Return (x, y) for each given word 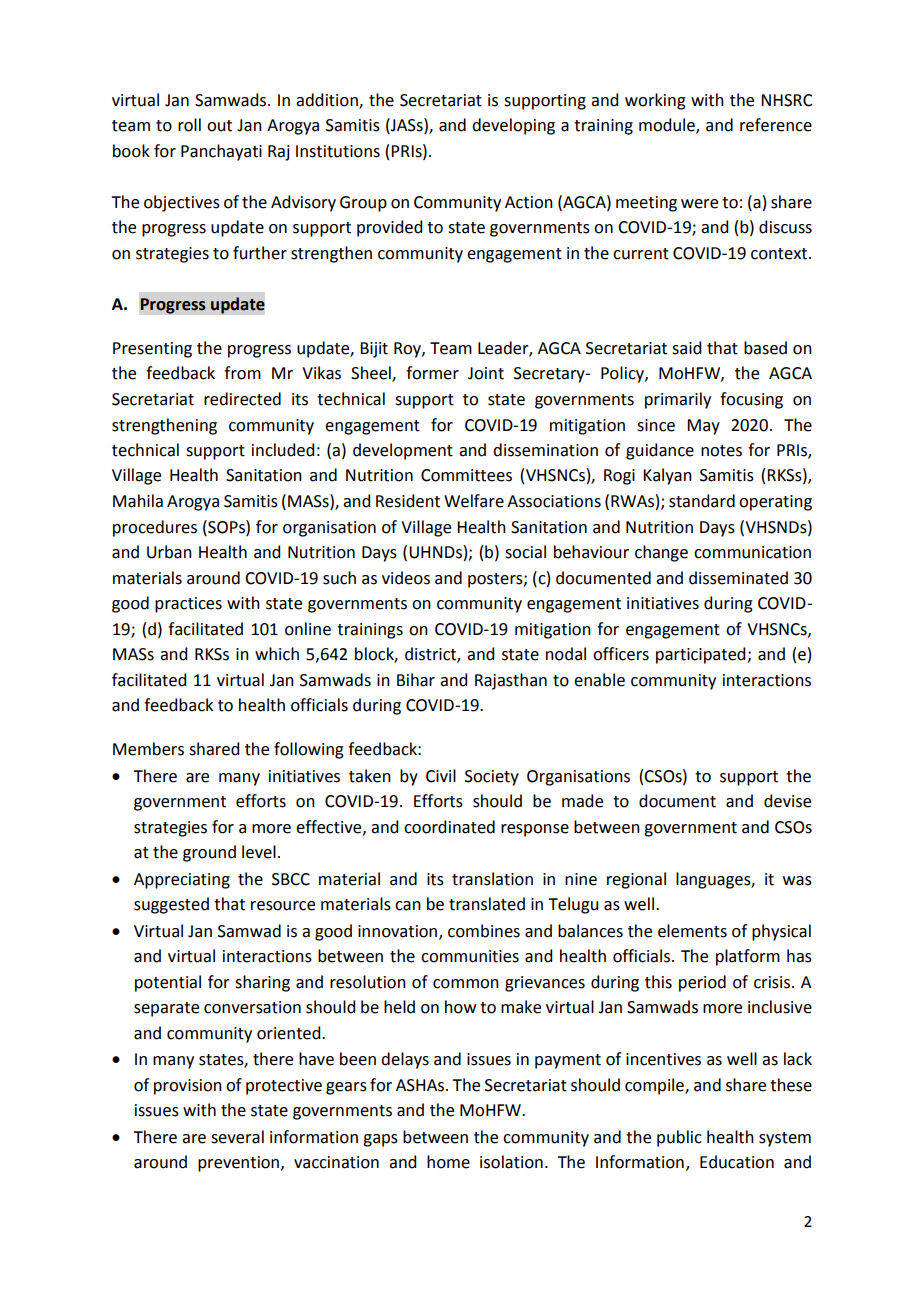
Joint (486, 373)
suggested (171, 905)
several (237, 1137)
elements (692, 931)
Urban (169, 552)
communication (752, 552)
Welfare (474, 501)
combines (484, 931)
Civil (441, 776)
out (219, 126)
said (686, 348)
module (668, 126)
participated (702, 655)
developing (513, 126)
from (242, 373)
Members (148, 749)
